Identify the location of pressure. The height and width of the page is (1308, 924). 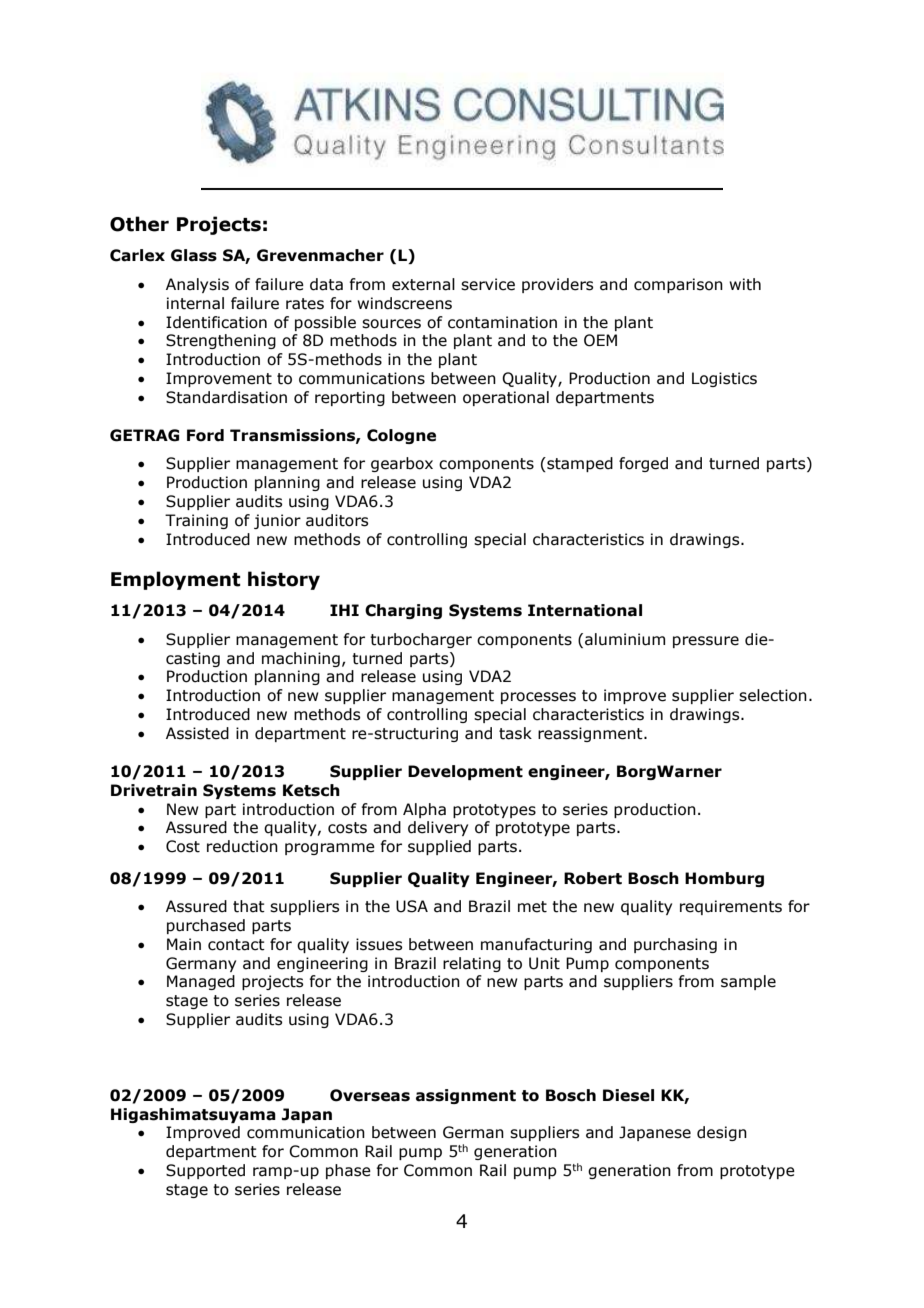
(706, 642).
